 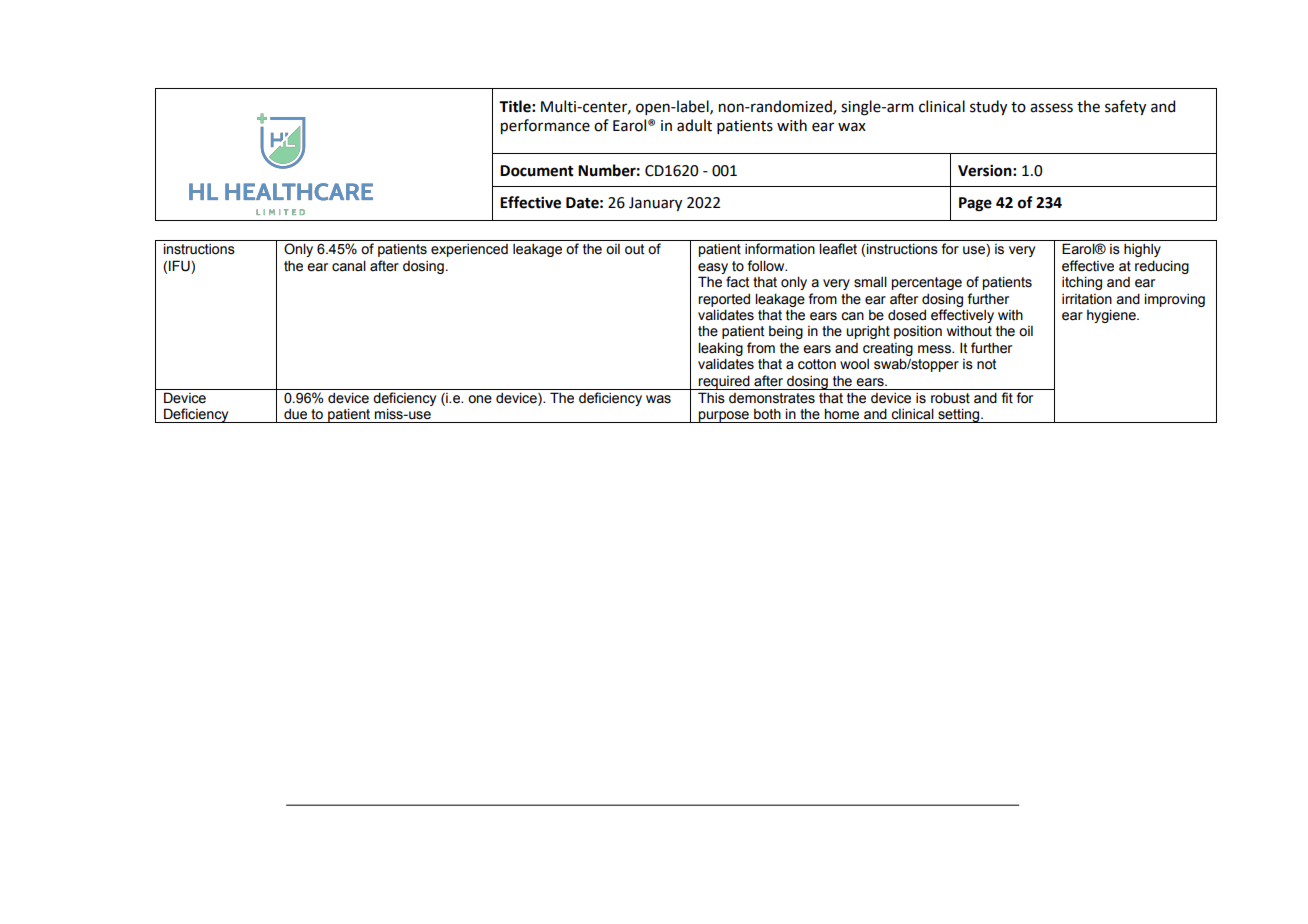 I want to click on assess, so click(x=1051, y=108).
